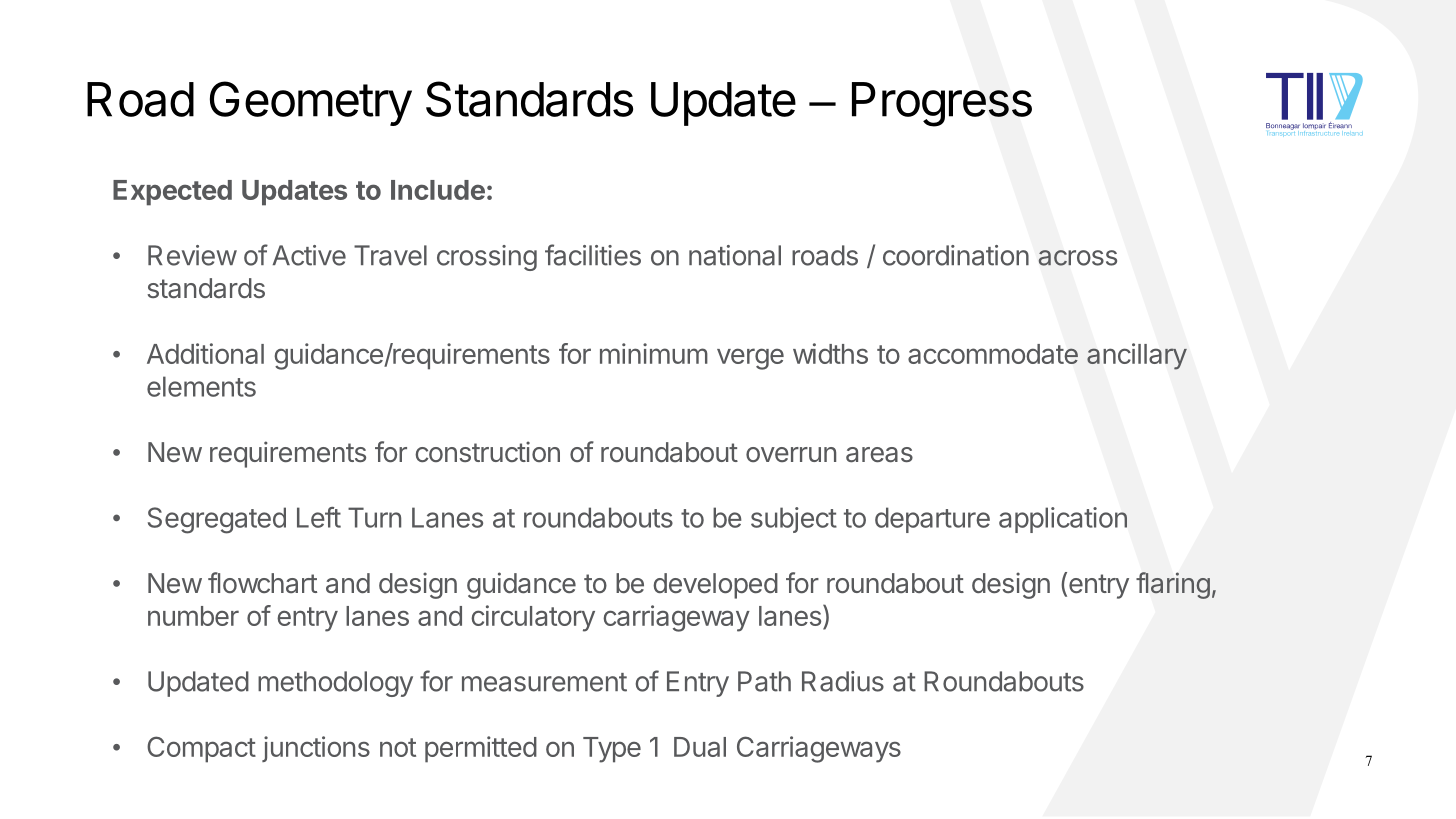  Describe the element at coordinates (1077, 258) in the document. I see `across` at that location.
